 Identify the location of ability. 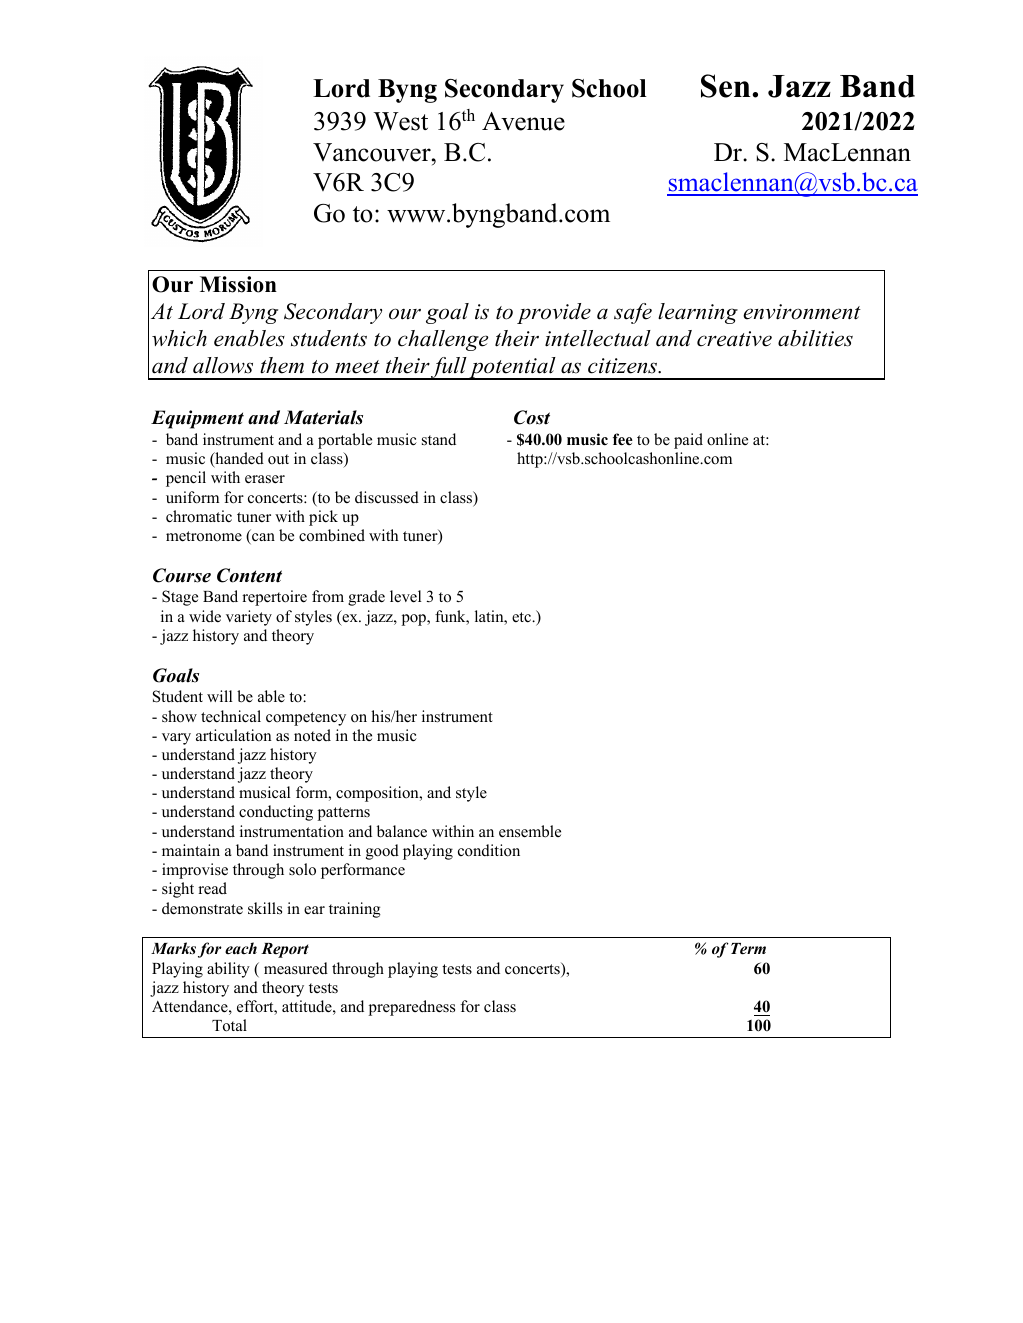
(228, 970).
